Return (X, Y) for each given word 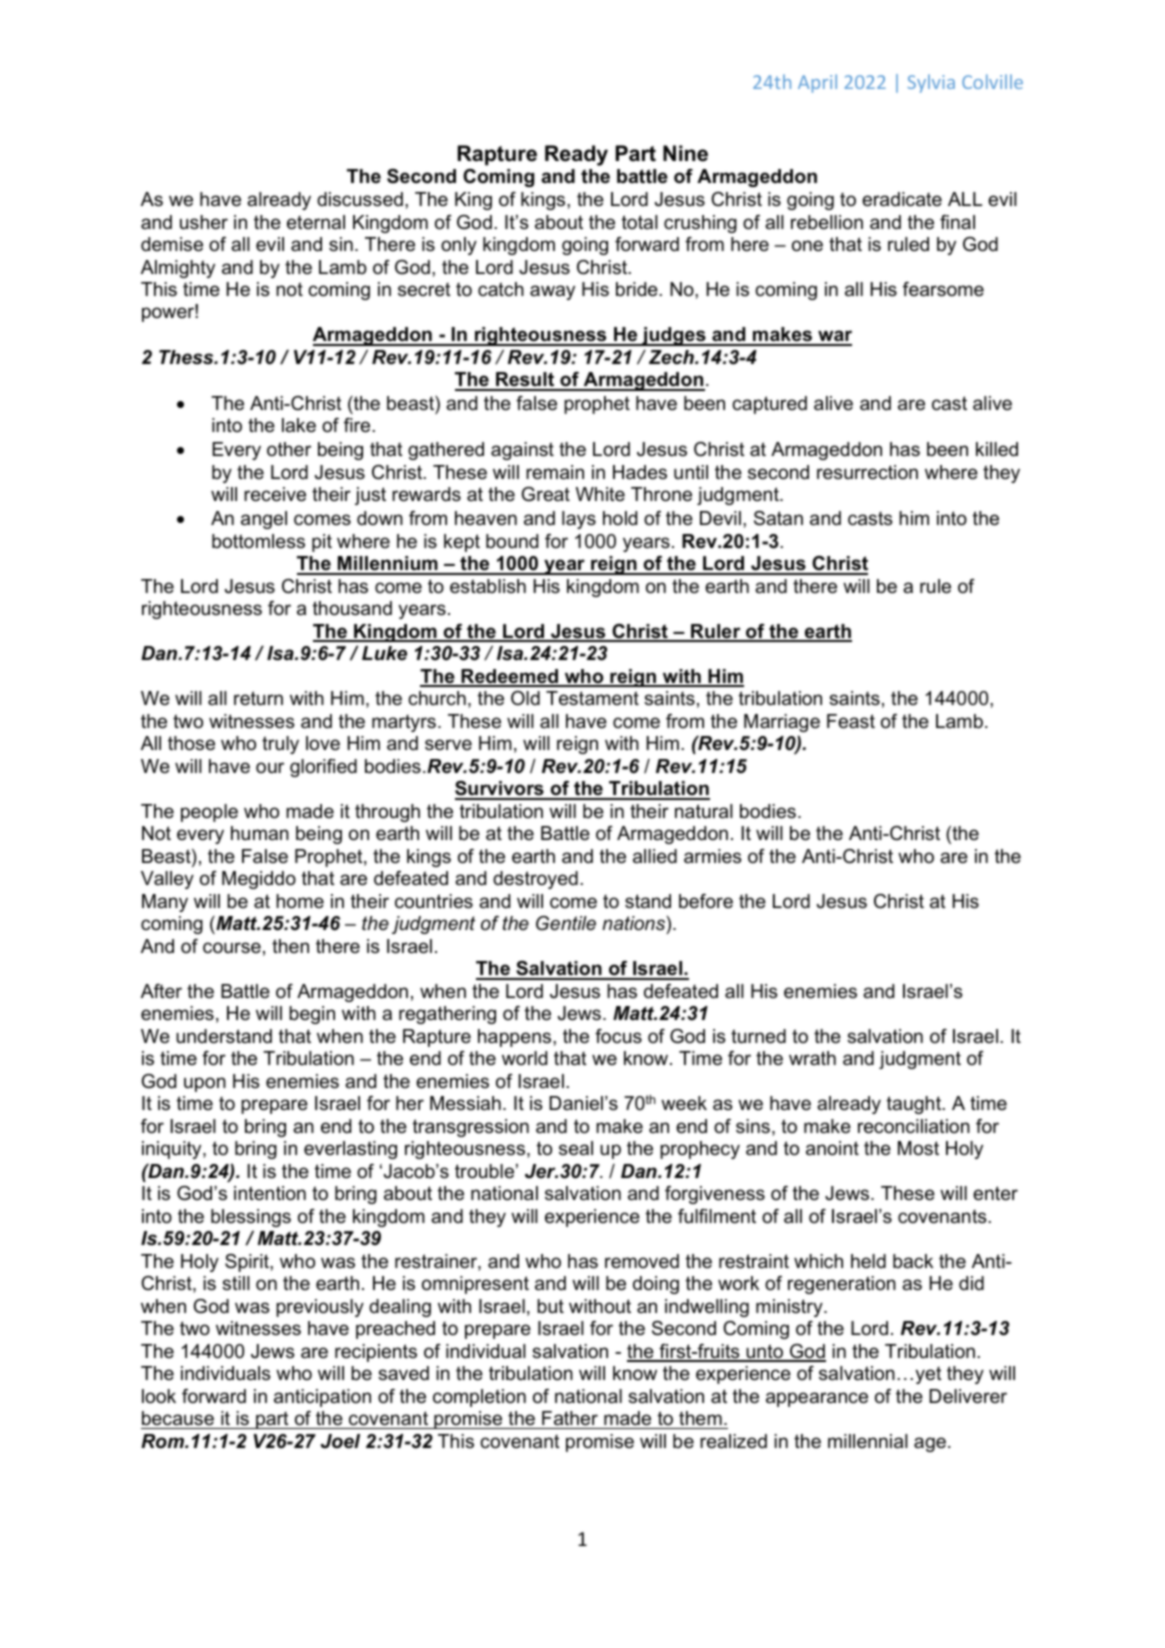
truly (280, 745)
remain (555, 472)
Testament (592, 698)
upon (205, 1084)
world (524, 1058)
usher (204, 222)
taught (915, 1105)
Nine (685, 153)
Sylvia (931, 83)
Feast (851, 721)
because (178, 1418)
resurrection (867, 472)
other (289, 449)
